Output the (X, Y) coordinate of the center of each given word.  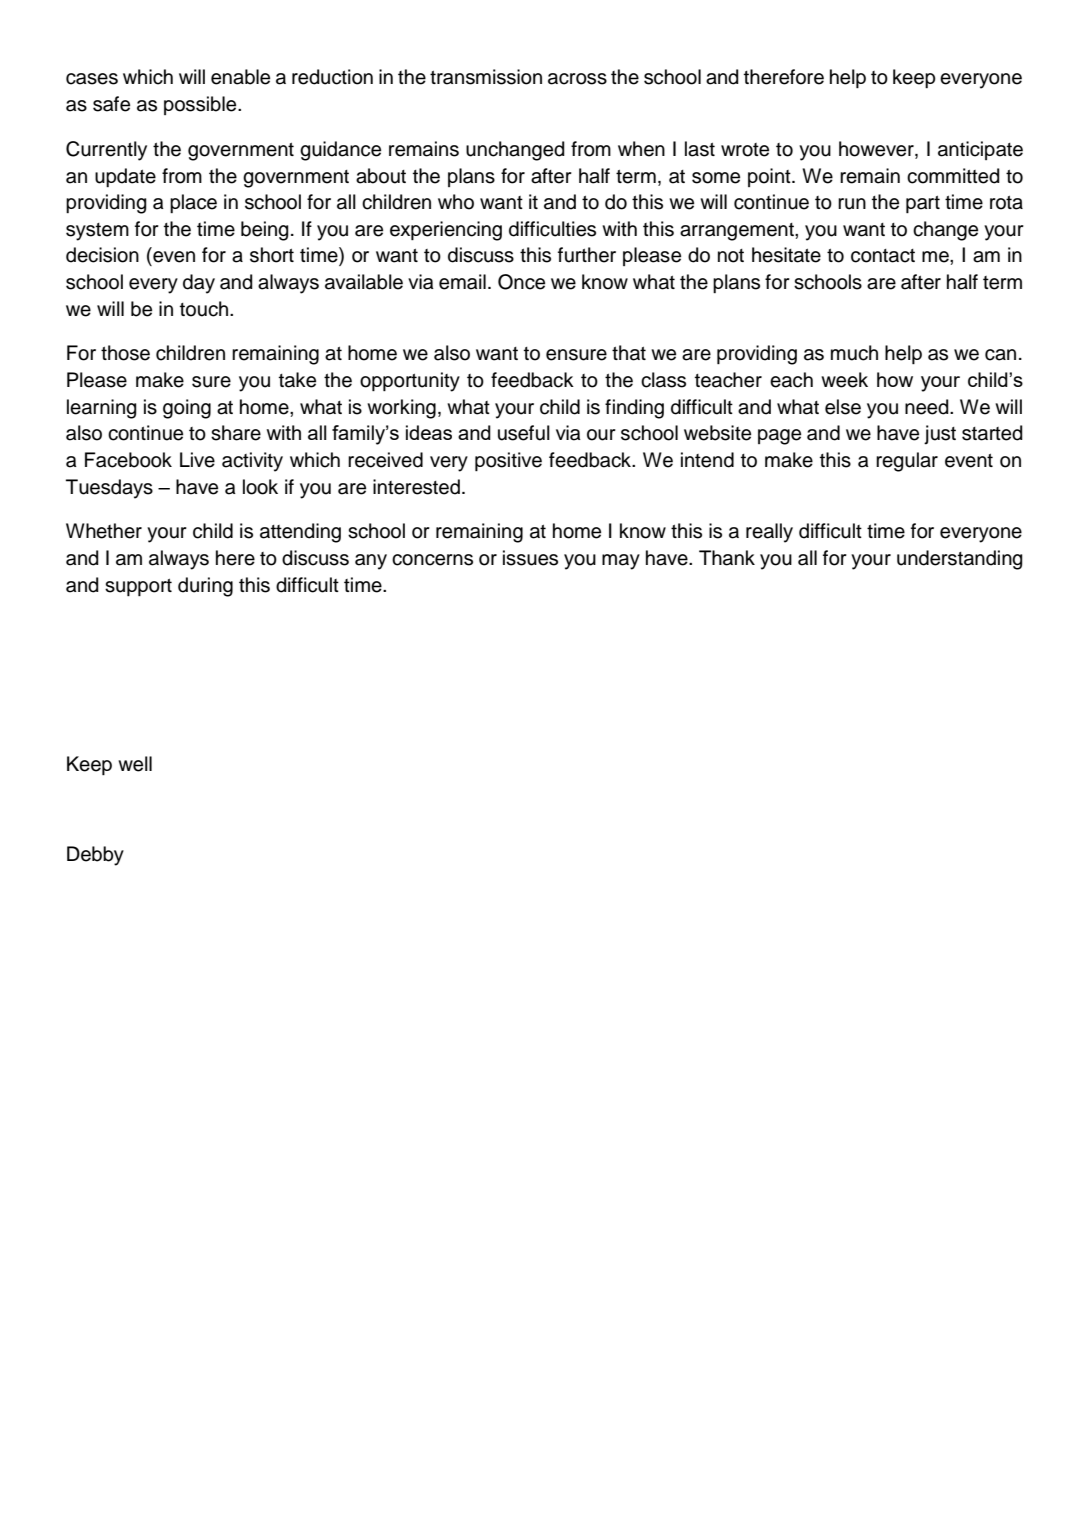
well (135, 764)
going (187, 409)
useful (524, 433)
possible (201, 105)
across (577, 79)
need (928, 407)
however (877, 150)
